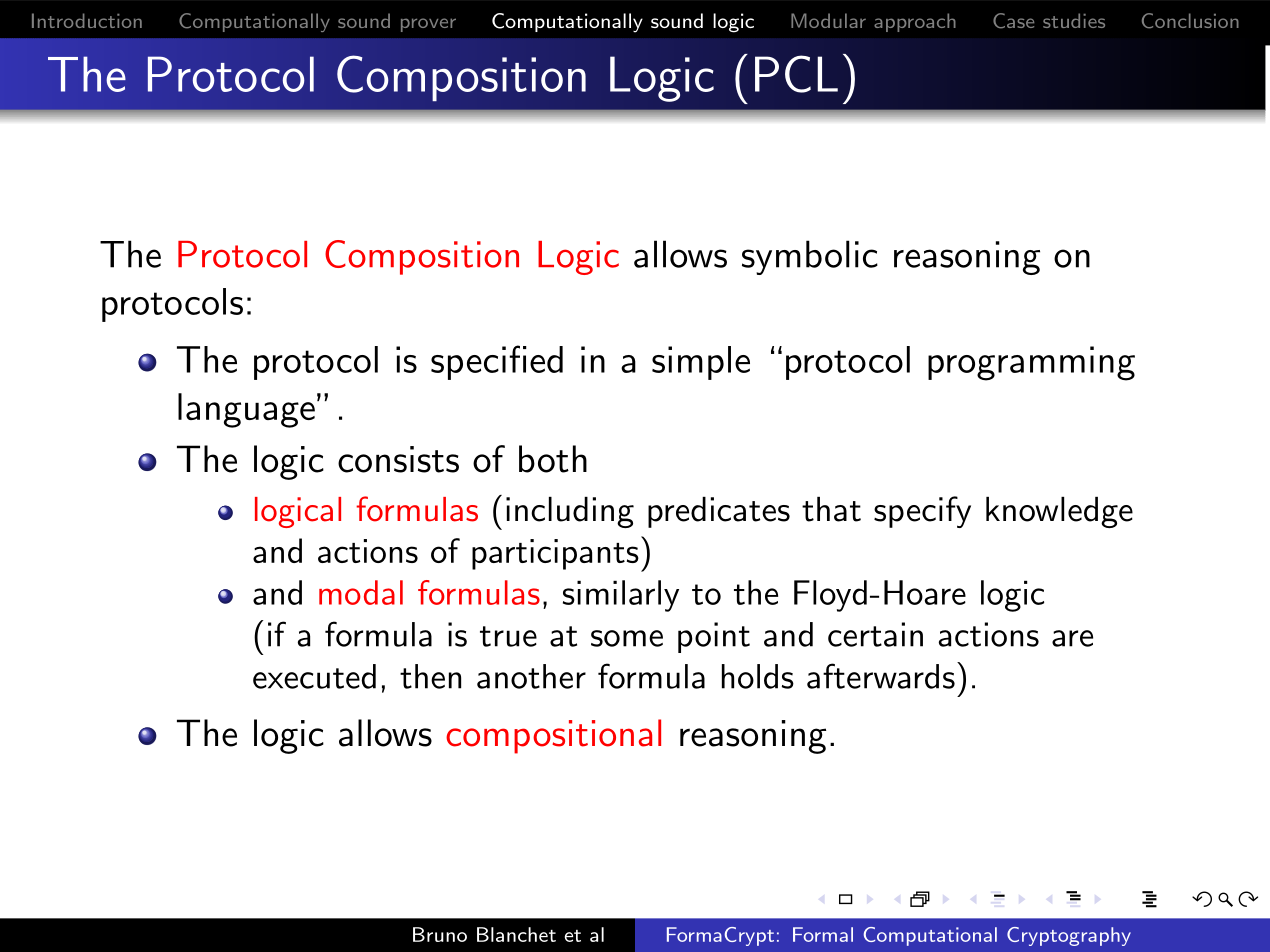 Image resolution: width=1270 pixels, height=952 pixels. What do you see at coordinates (516, 934) in the image?
I see `Blanchet` at bounding box center [516, 934].
